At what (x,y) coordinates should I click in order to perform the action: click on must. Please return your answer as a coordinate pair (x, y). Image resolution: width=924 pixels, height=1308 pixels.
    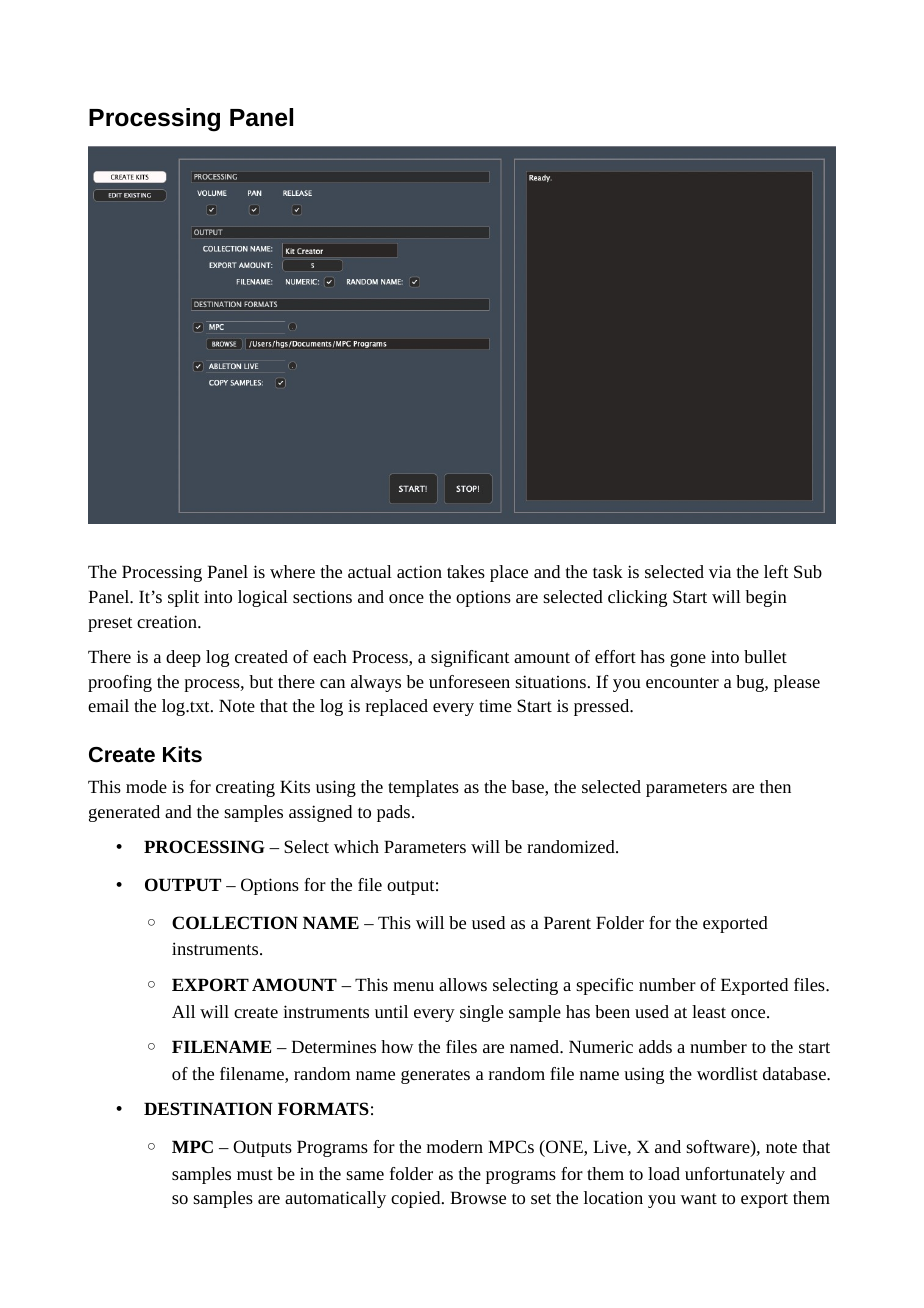
    Looking at the image, I should click on (255, 1174).
